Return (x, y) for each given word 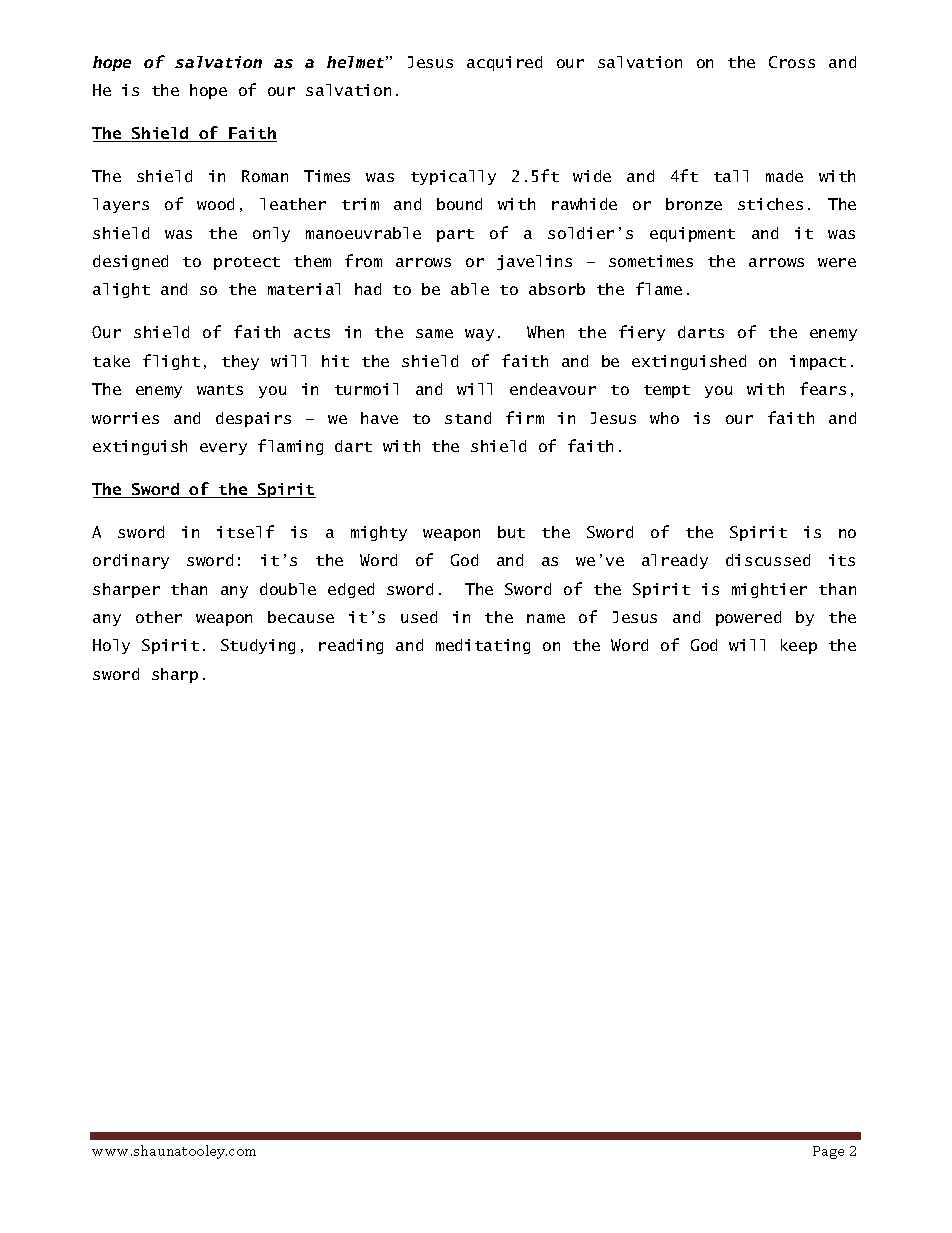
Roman (265, 176)
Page (828, 1152)
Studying (258, 646)
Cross (792, 62)
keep (799, 646)
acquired (504, 63)
